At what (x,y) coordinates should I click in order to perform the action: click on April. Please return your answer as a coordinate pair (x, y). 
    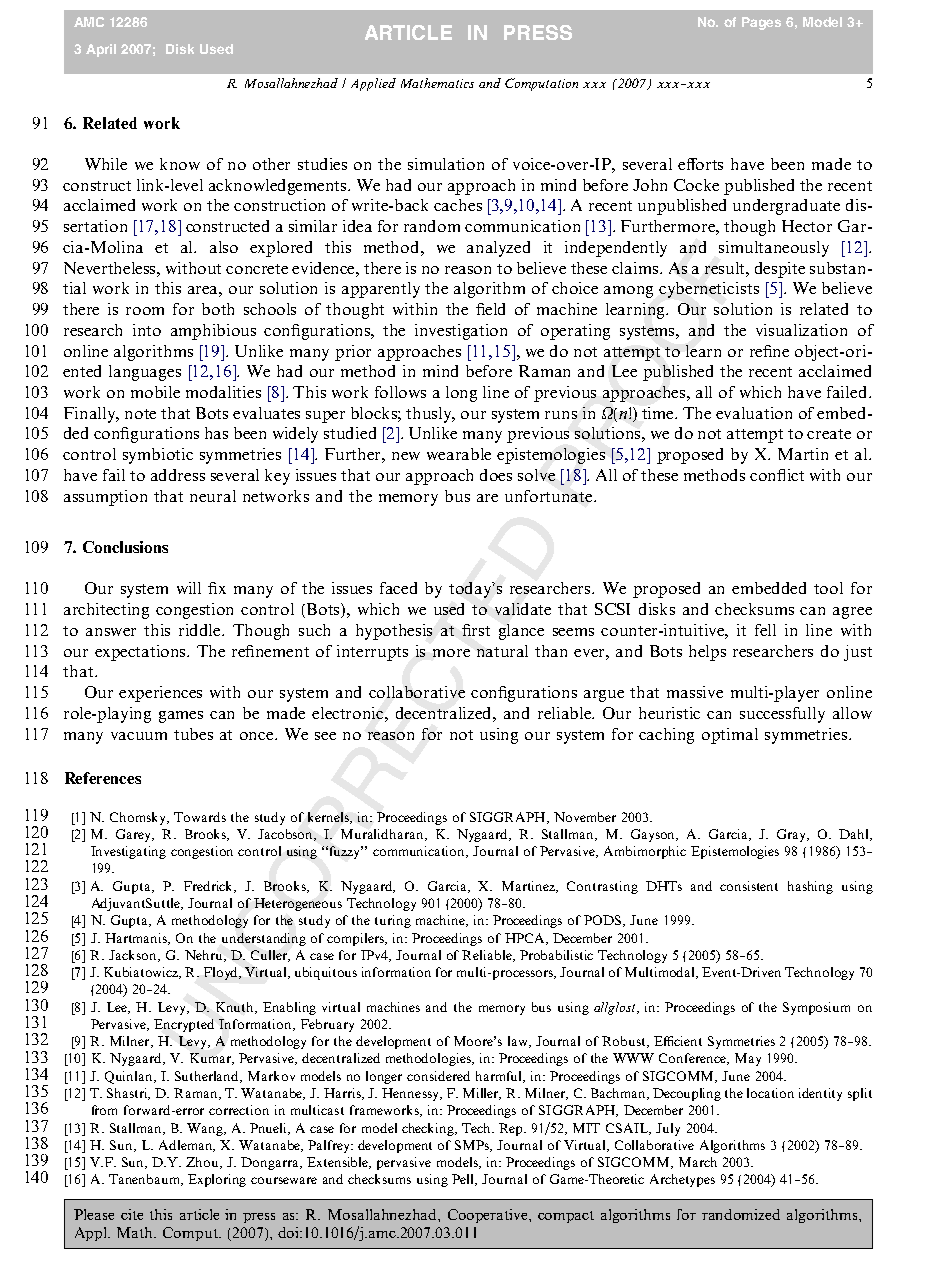
    Looking at the image, I should click on (101, 50).
